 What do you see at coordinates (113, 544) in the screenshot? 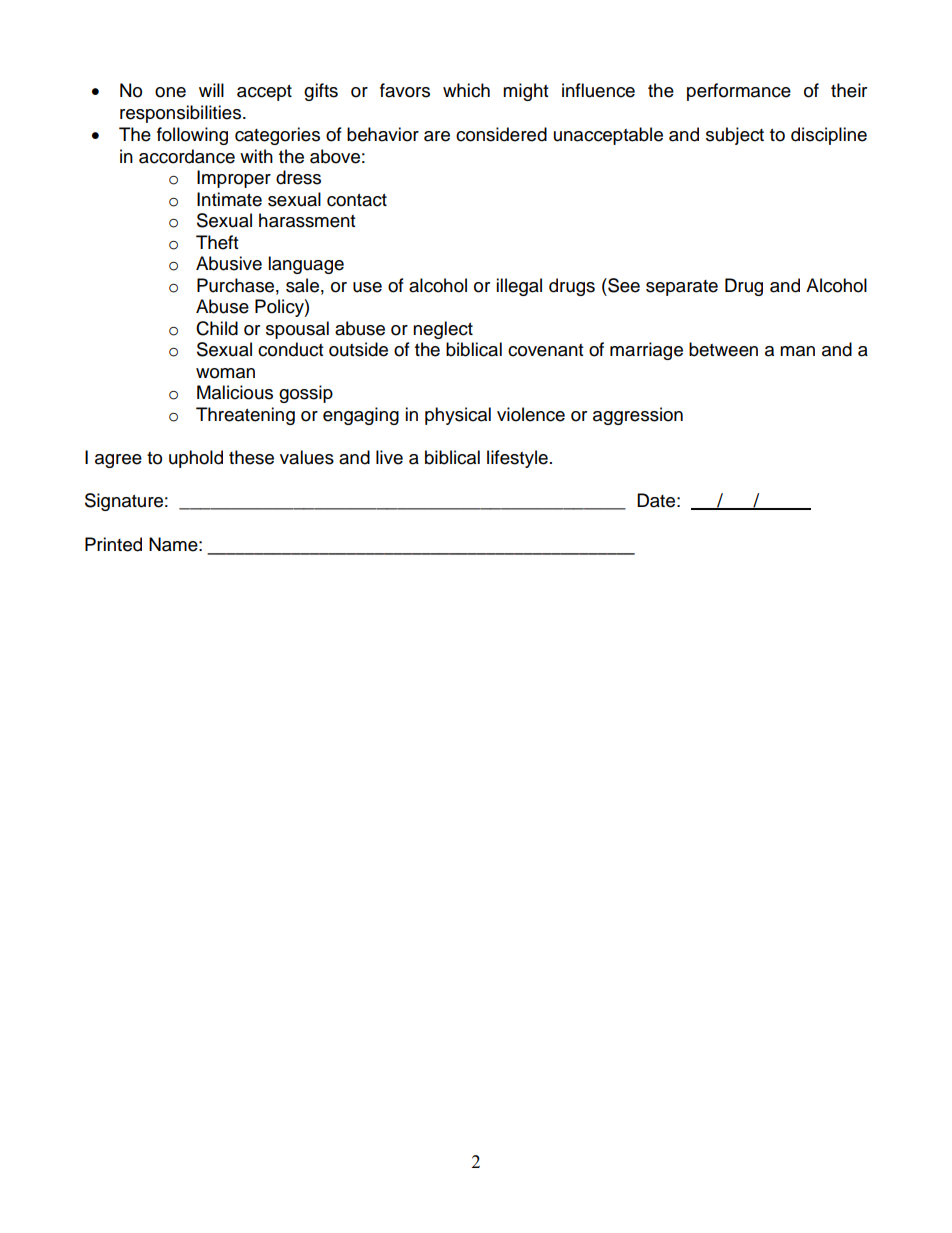
I see `Printed` at bounding box center [113, 544].
